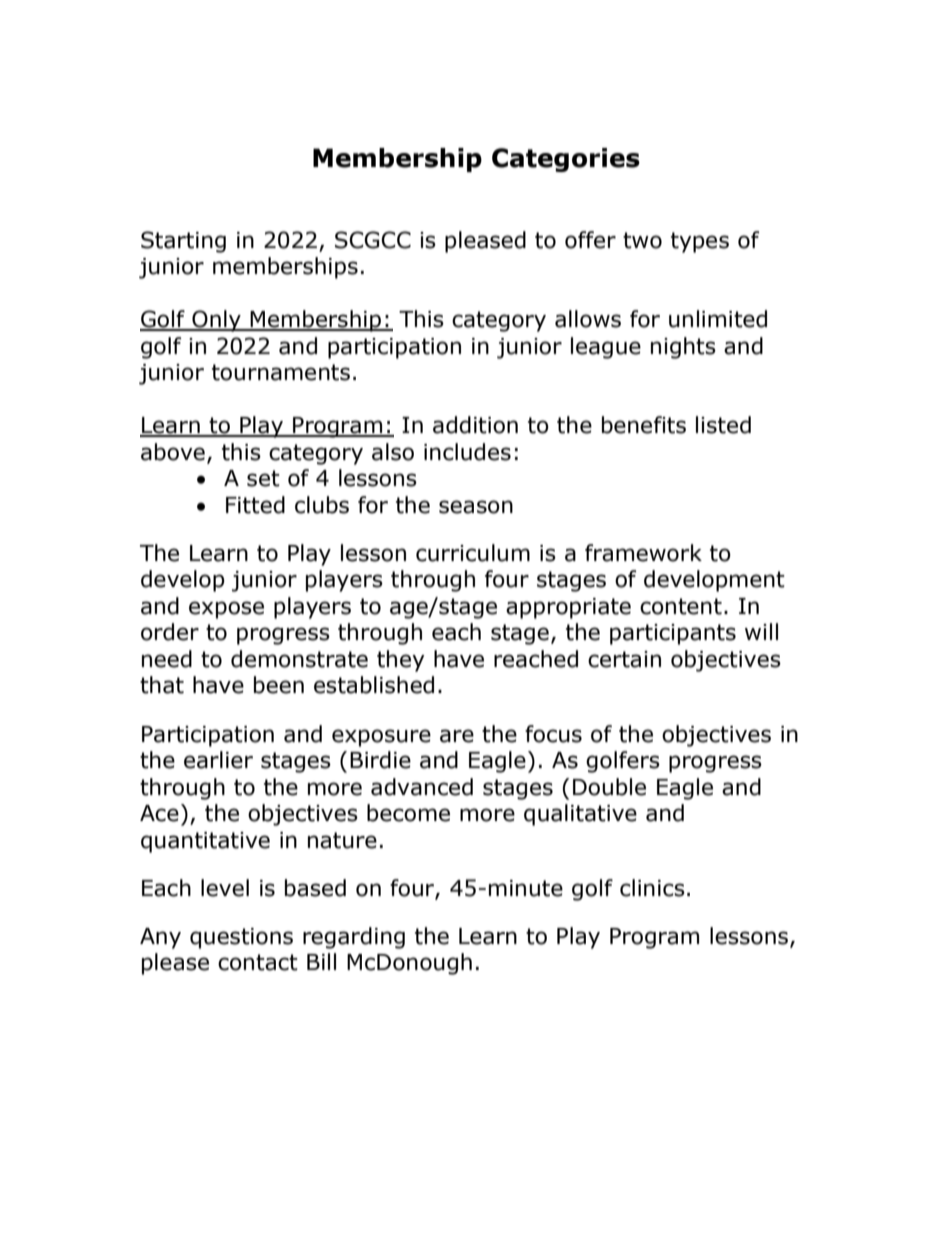  What do you see at coordinates (173, 452) in the document?
I see `above` at bounding box center [173, 452].
